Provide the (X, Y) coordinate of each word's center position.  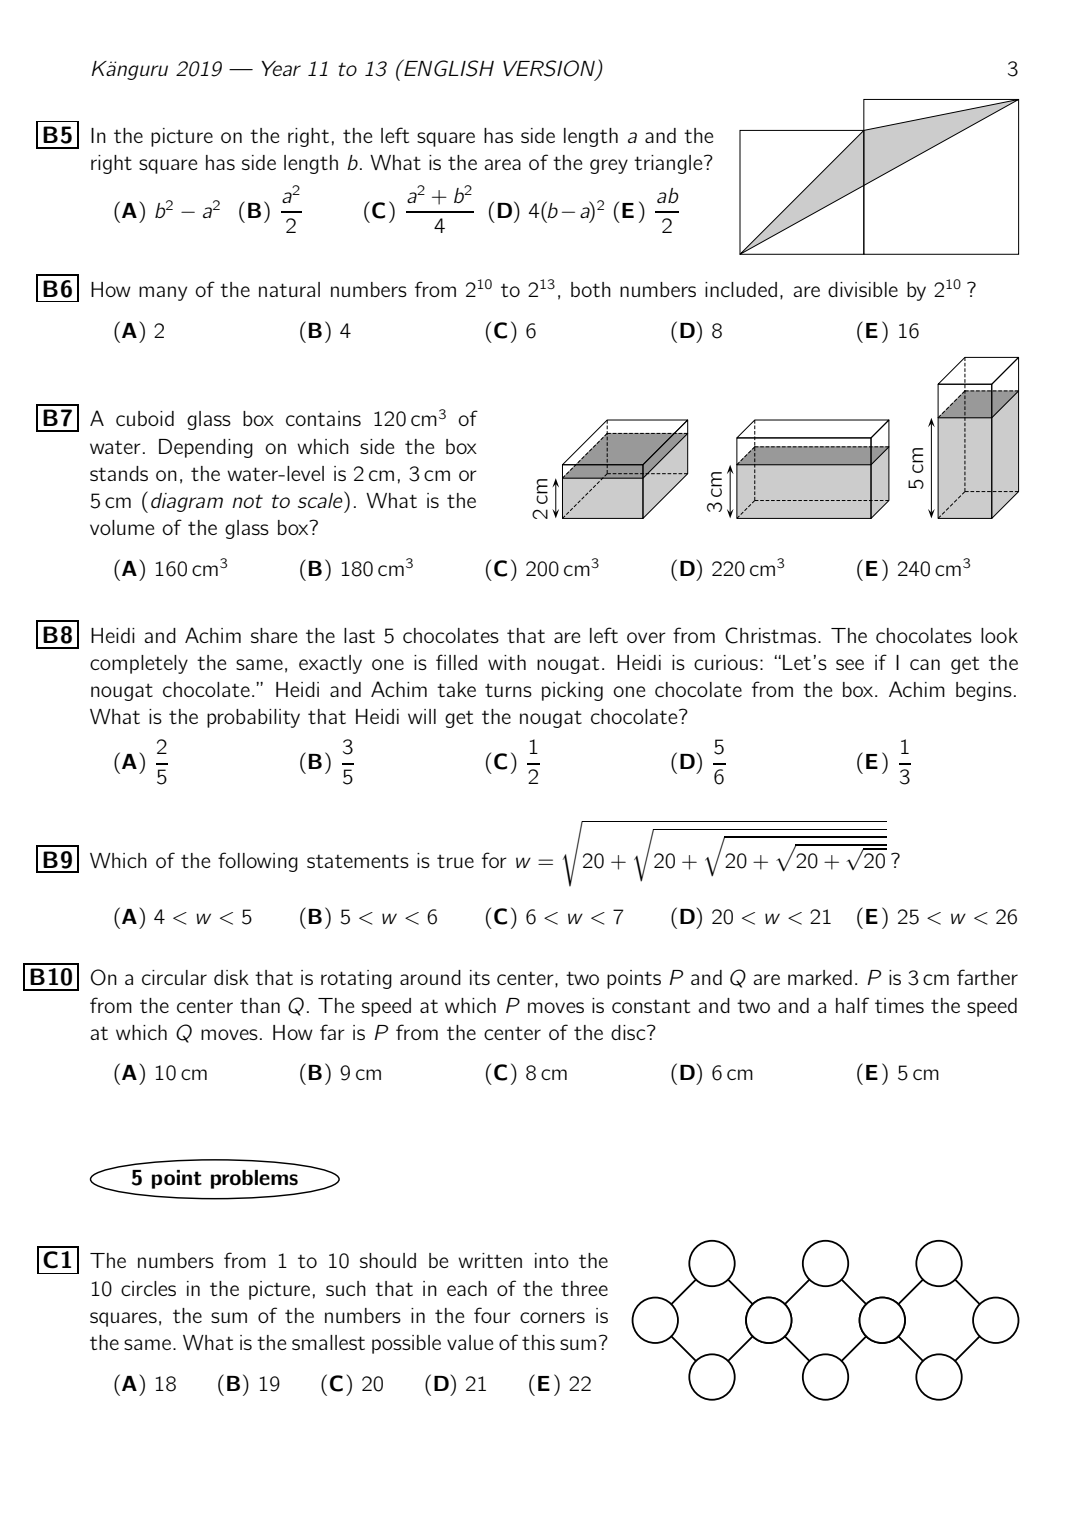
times (899, 1005)
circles (148, 1288)
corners (552, 1317)
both (591, 289)
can (925, 664)
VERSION (549, 68)
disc (629, 1032)
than (260, 1005)
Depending (206, 448)
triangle (669, 164)
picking (572, 691)
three (584, 1288)
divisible (863, 289)
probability (253, 718)
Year (281, 68)
